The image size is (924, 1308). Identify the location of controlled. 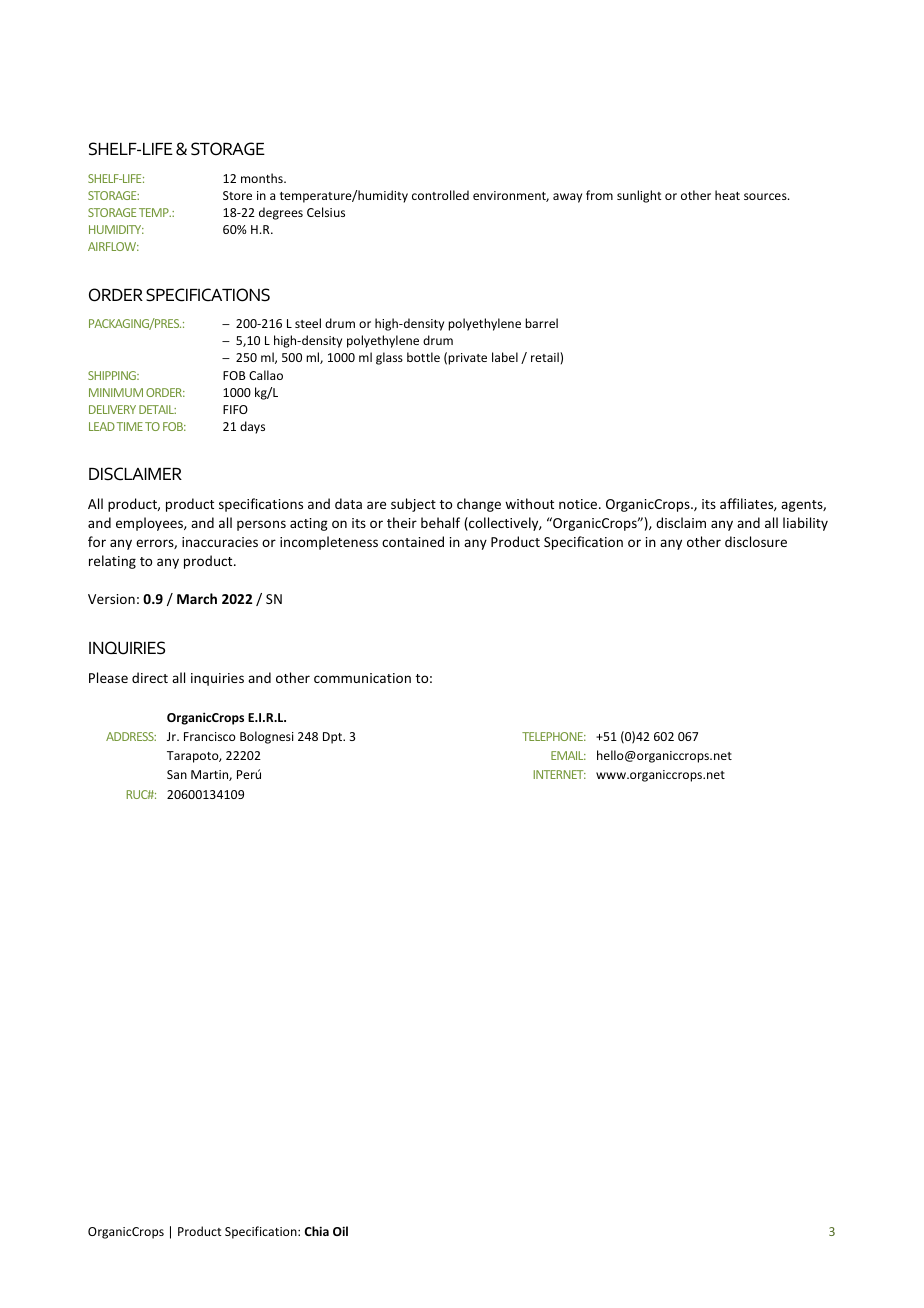
(440, 195).
